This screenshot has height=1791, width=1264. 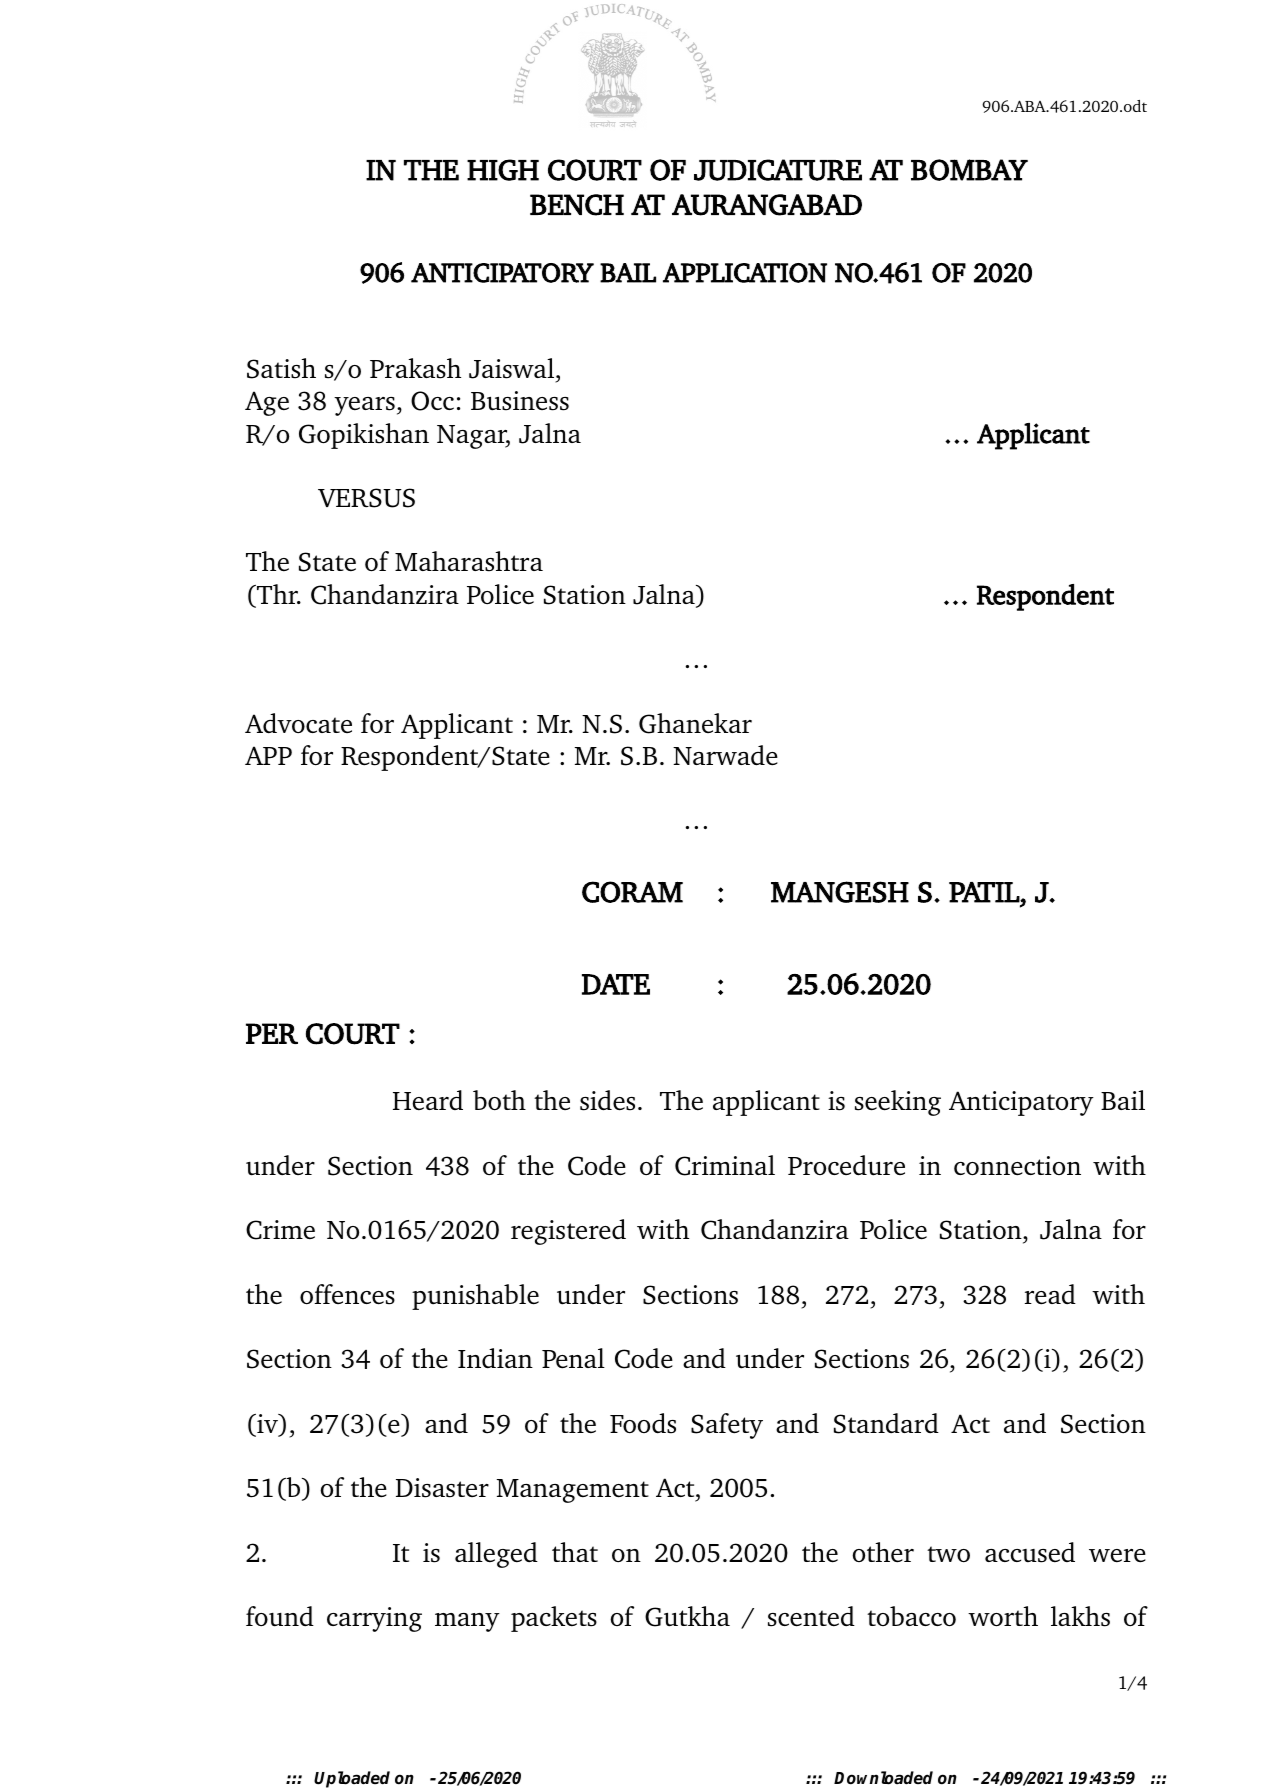 I want to click on HIGH, so click(x=503, y=170).
